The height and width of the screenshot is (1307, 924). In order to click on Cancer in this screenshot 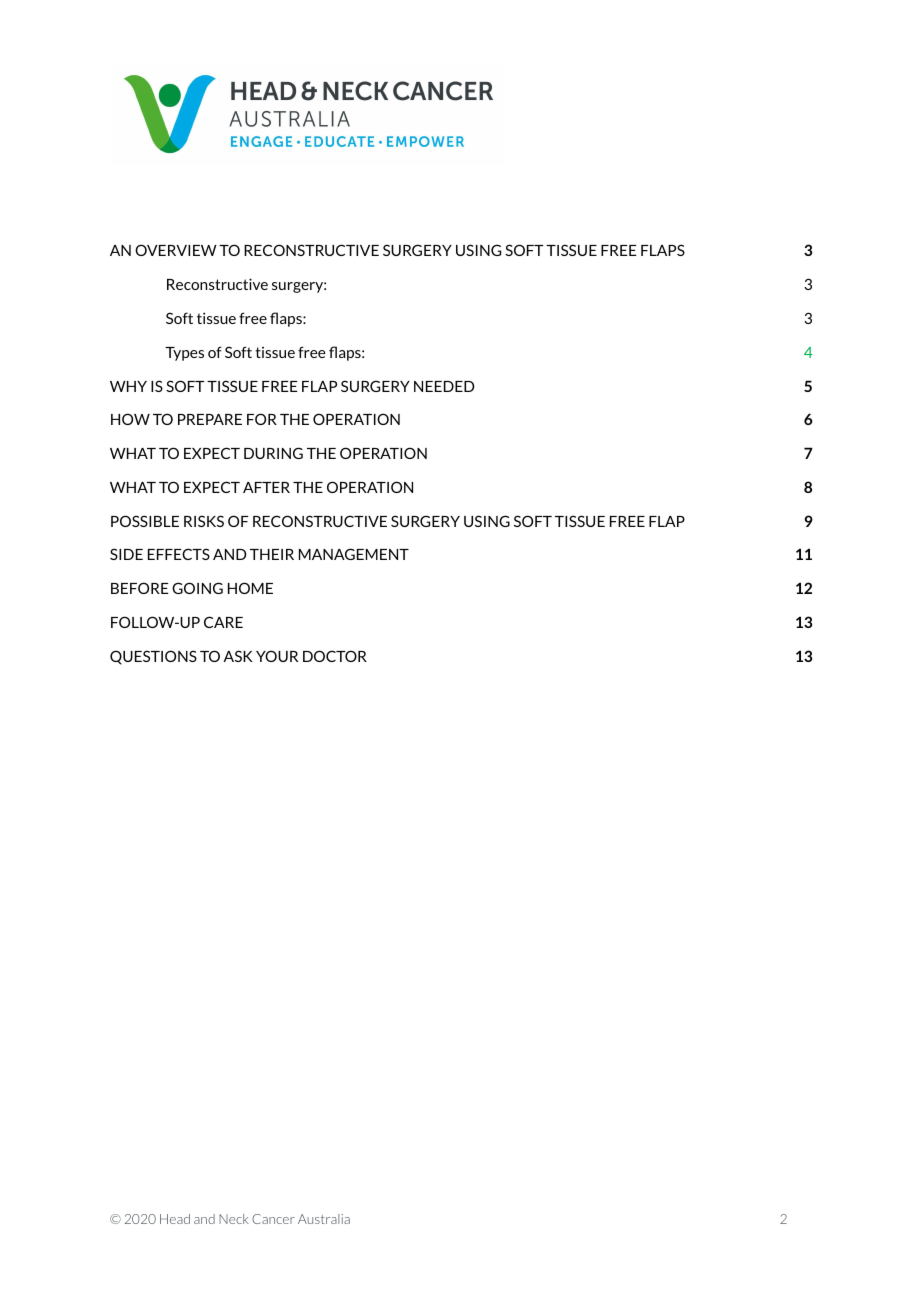, I will do `click(273, 1219)`.
